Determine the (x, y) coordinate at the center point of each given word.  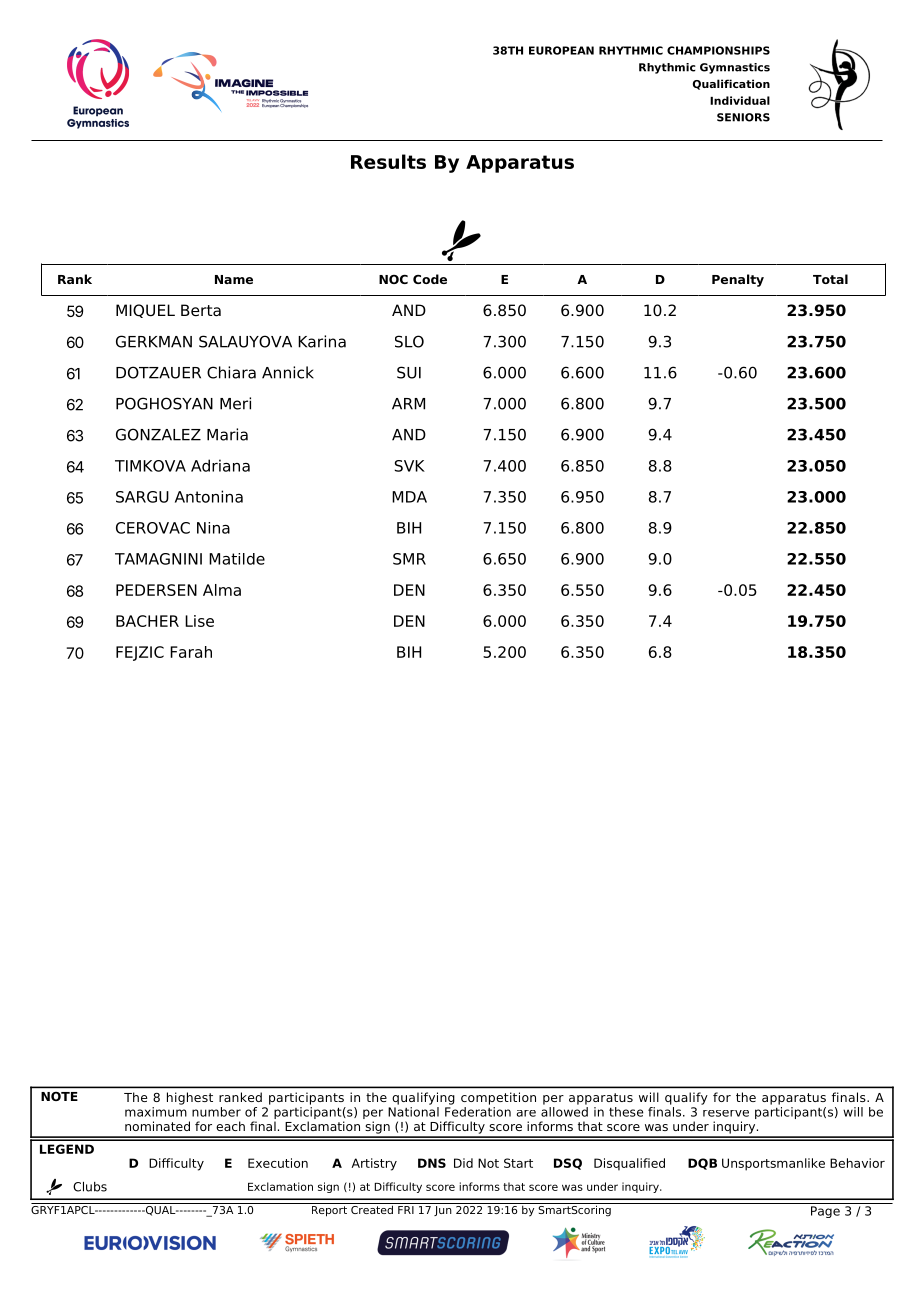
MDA (409, 497)
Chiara (231, 372)
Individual (740, 100)
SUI (409, 372)
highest (190, 1098)
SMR (409, 559)
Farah (191, 652)
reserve (726, 1113)
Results (388, 161)
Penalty (738, 280)
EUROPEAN (561, 50)
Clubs (90, 1187)
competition (498, 1098)
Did (463, 1163)
